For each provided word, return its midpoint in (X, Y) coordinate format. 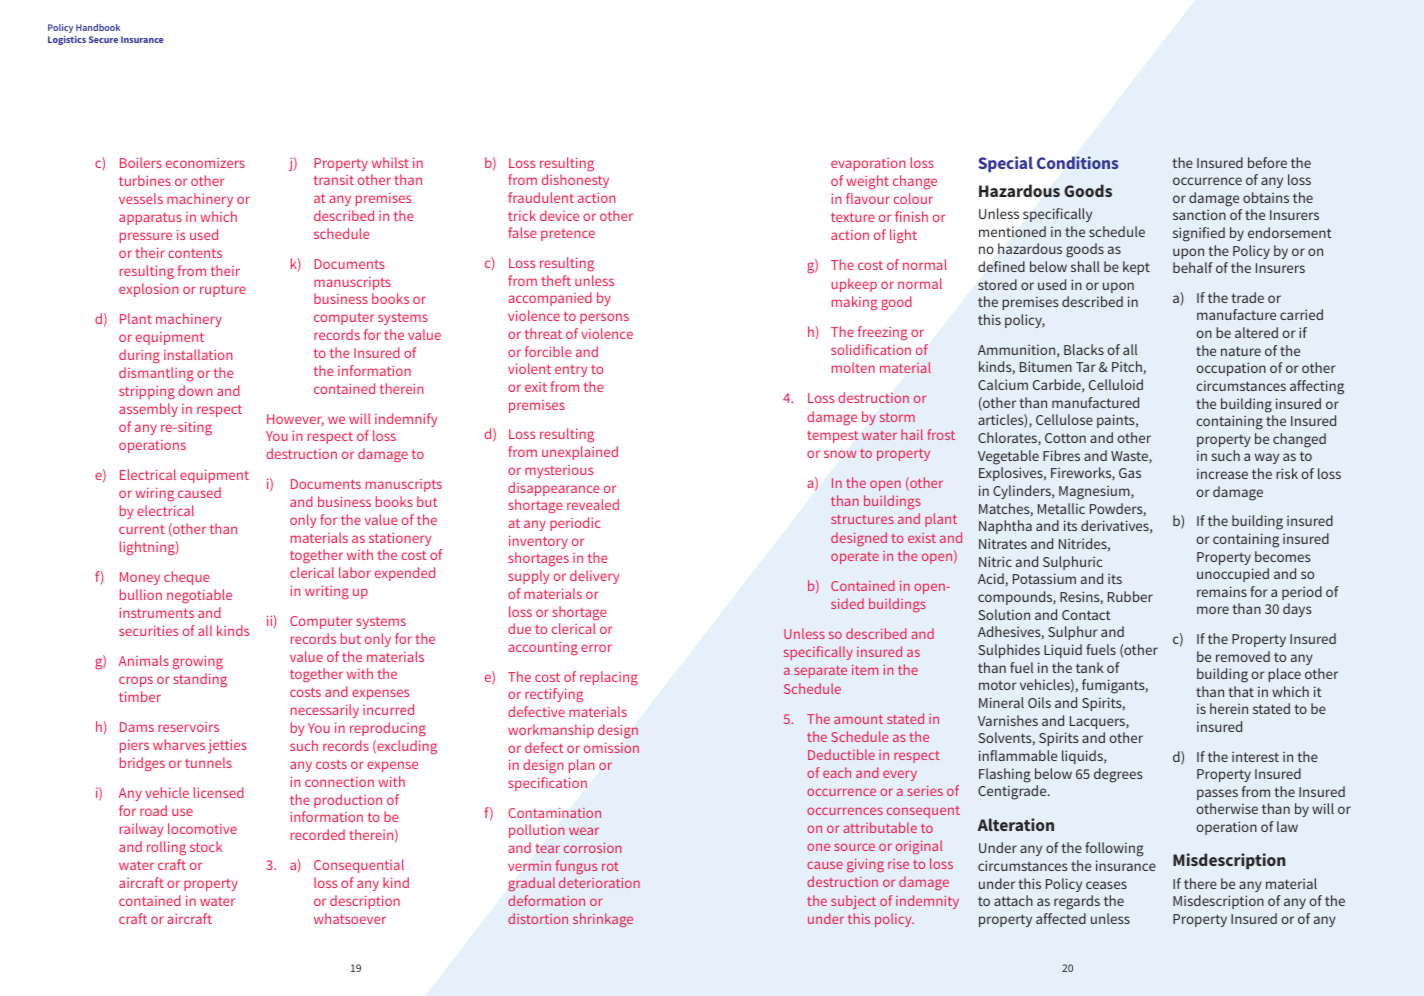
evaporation (868, 164)
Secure (103, 39)
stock (206, 846)
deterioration (599, 882)
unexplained (580, 453)
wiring (154, 495)
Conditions (1077, 162)
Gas (1130, 473)
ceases (1106, 885)
